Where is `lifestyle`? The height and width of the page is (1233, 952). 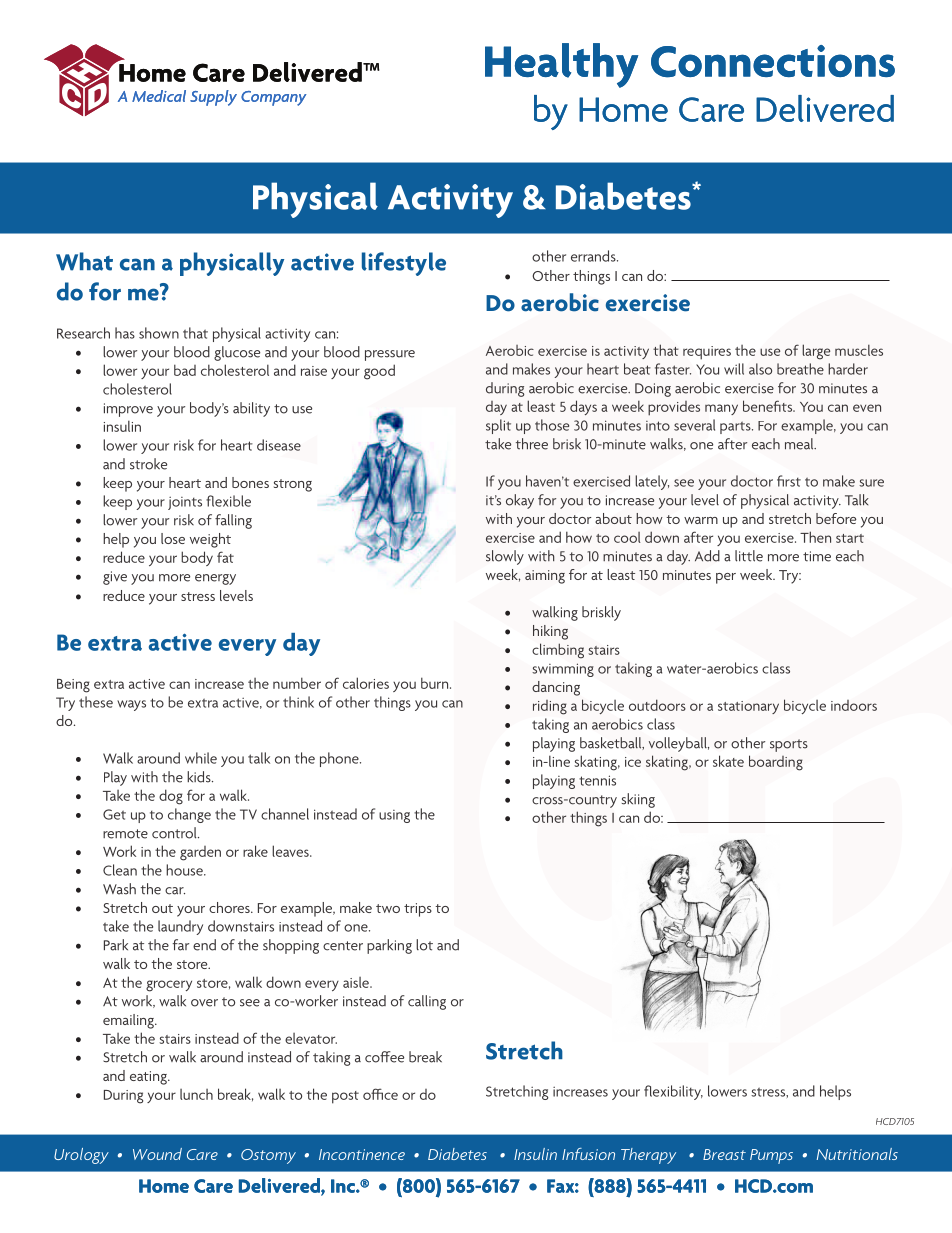 lifestyle is located at coordinates (404, 264).
